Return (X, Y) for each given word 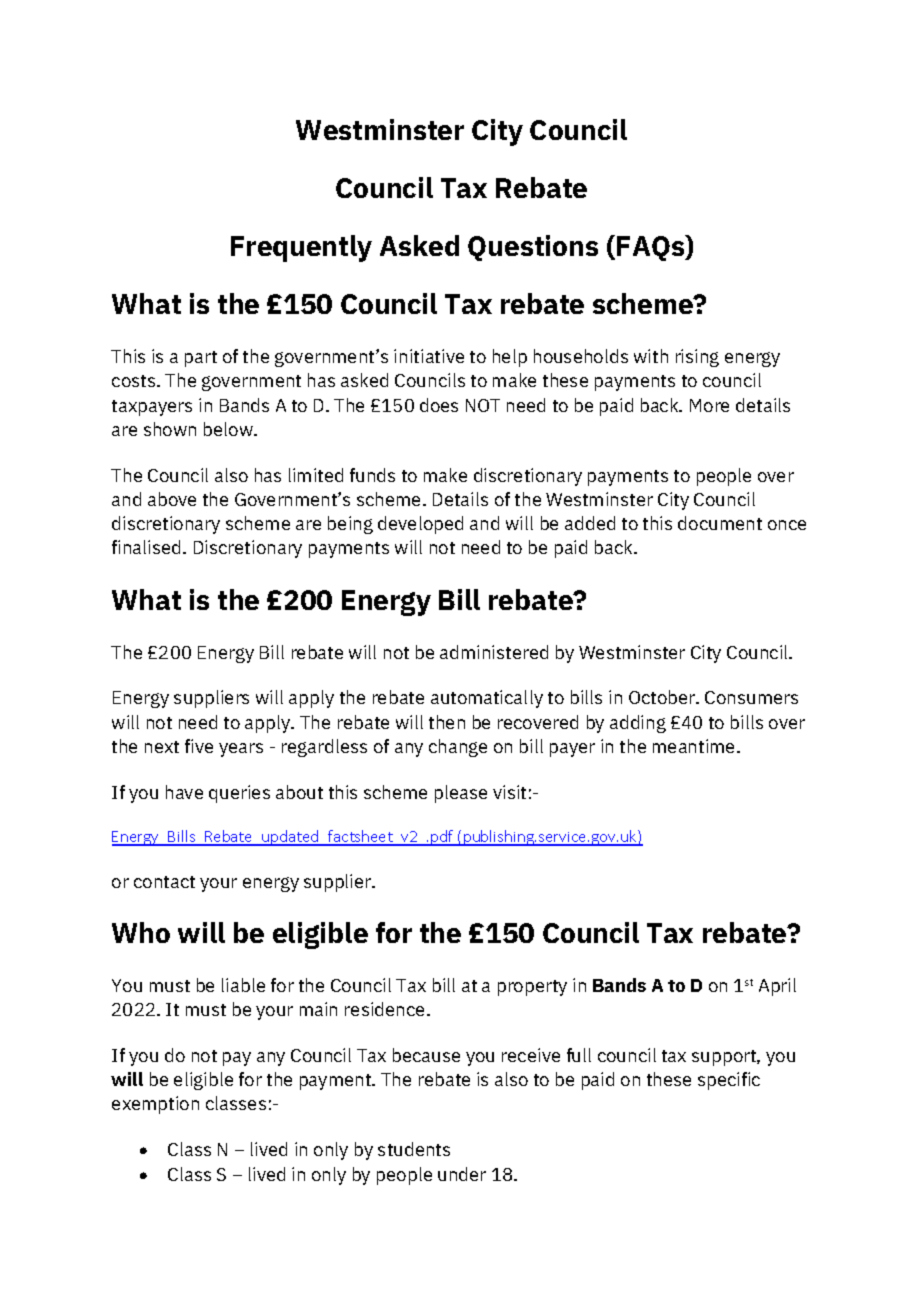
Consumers (751, 697)
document (720, 523)
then (447, 722)
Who (141, 932)
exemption (155, 1105)
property (532, 988)
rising (697, 358)
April (777, 987)
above (172, 499)
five (199, 746)
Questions (533, 248)
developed (420, 525)
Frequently (301, 248)
